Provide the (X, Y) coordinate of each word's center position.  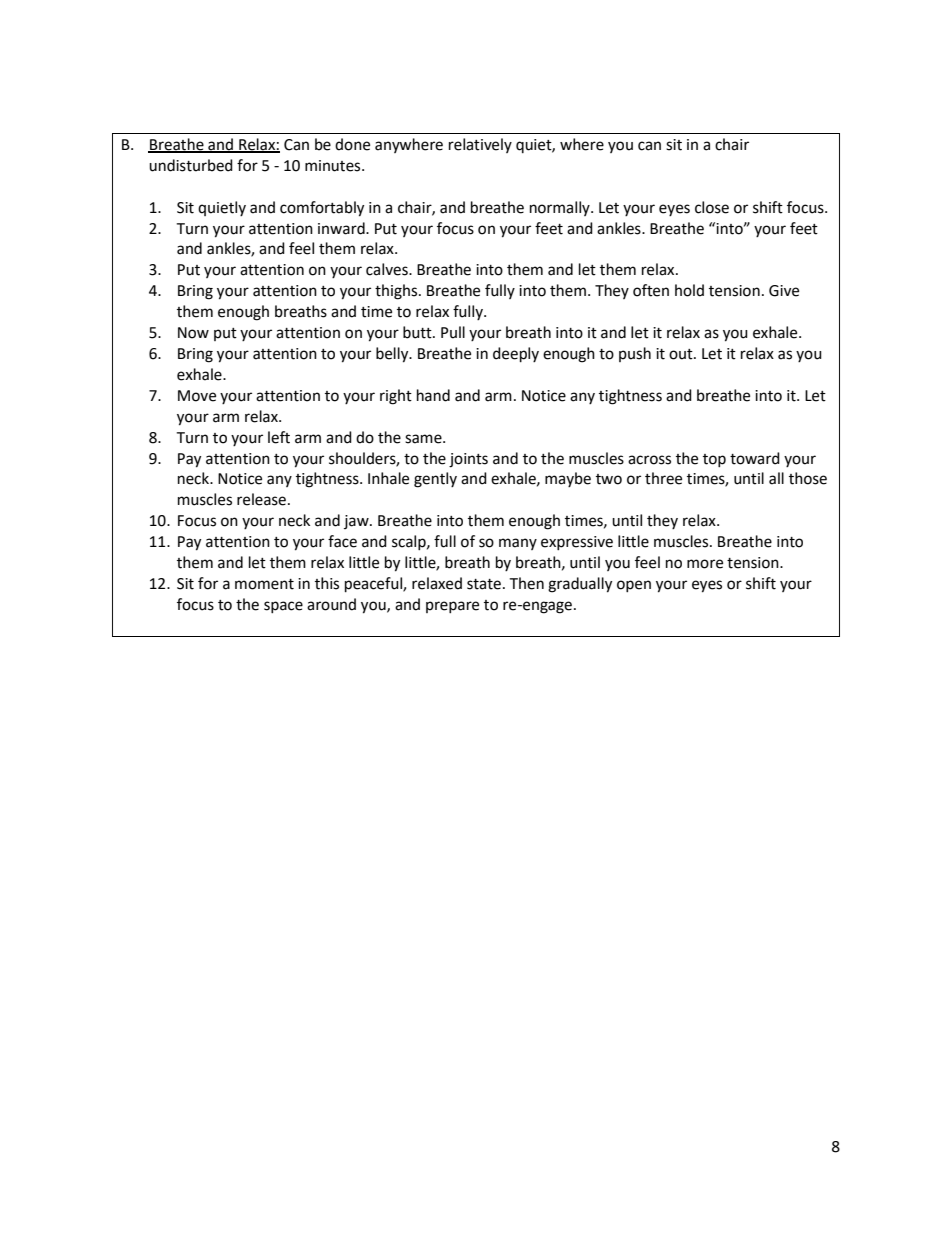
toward (755, 458)
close (712, 207)
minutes (334, 166)
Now (193, 333)
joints (468, 460)
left (279, 437)
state (484, 584)
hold (689, 290)
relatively (480, 145)
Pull (453, 332)
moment (264, 584)
